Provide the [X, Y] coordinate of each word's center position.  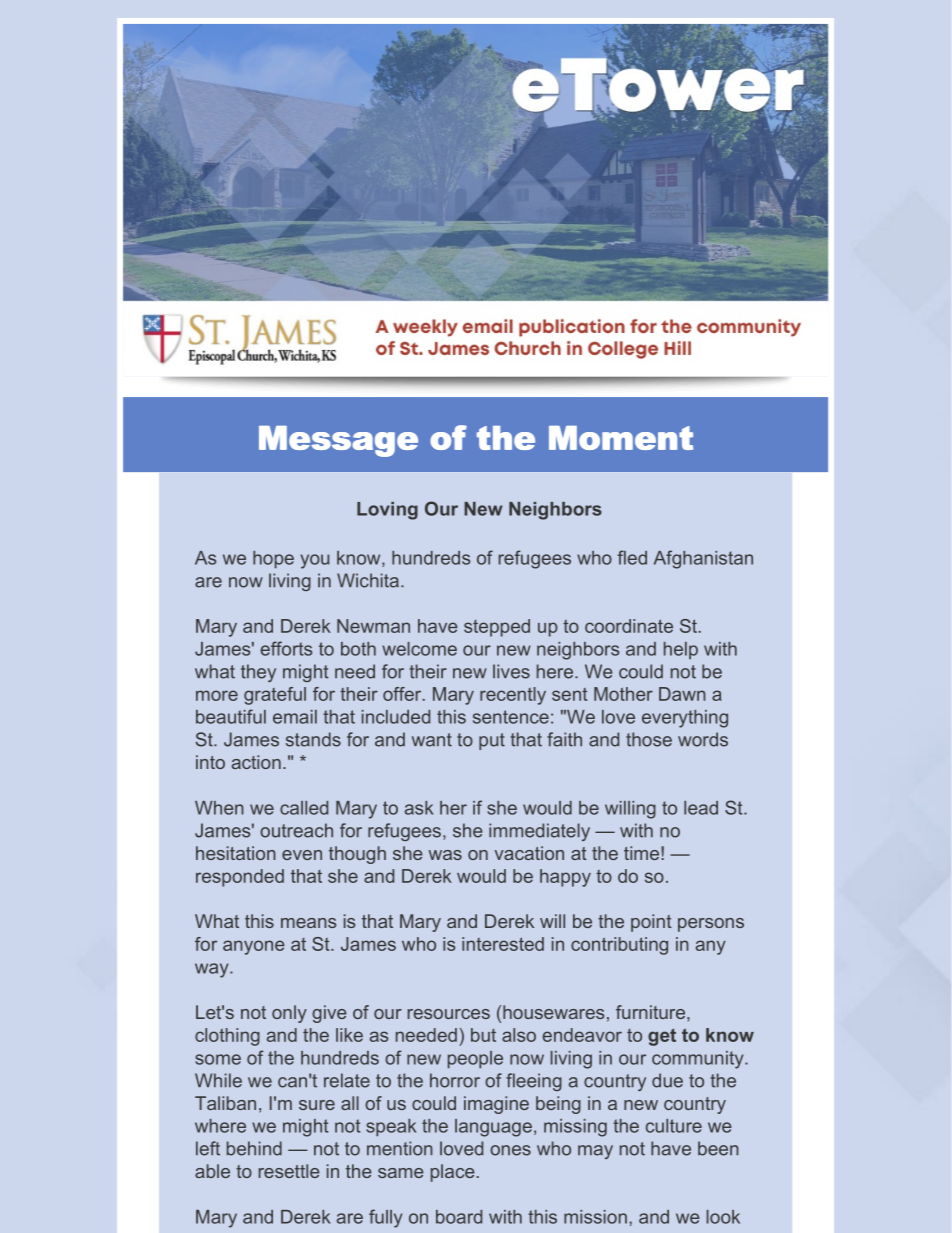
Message [338, 441]
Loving [387, 511]
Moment [621, 438]
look [723, 1217]
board [459, 1217]
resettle [289, 1171]
